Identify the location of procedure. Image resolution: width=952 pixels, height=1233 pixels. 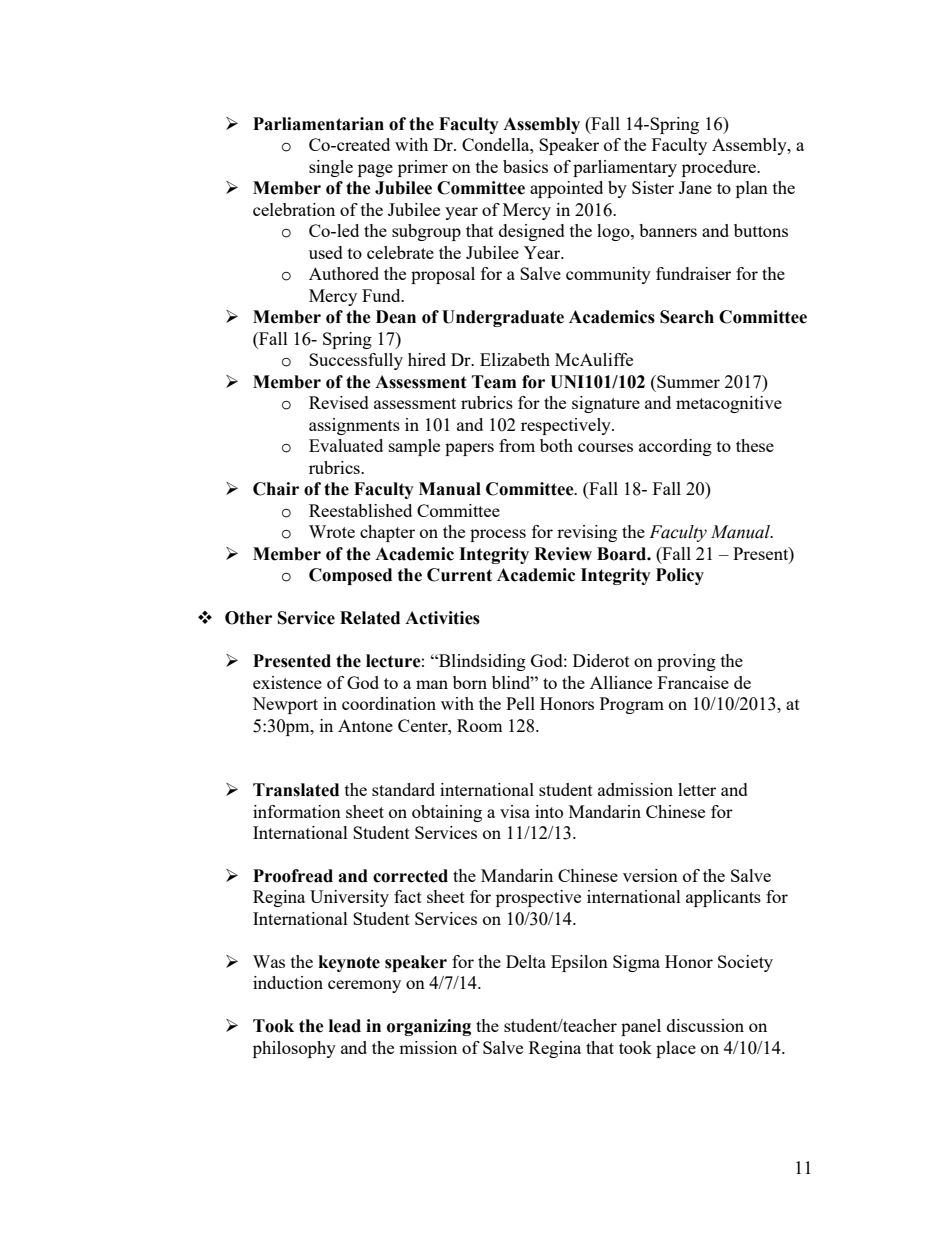
(720, 168).
